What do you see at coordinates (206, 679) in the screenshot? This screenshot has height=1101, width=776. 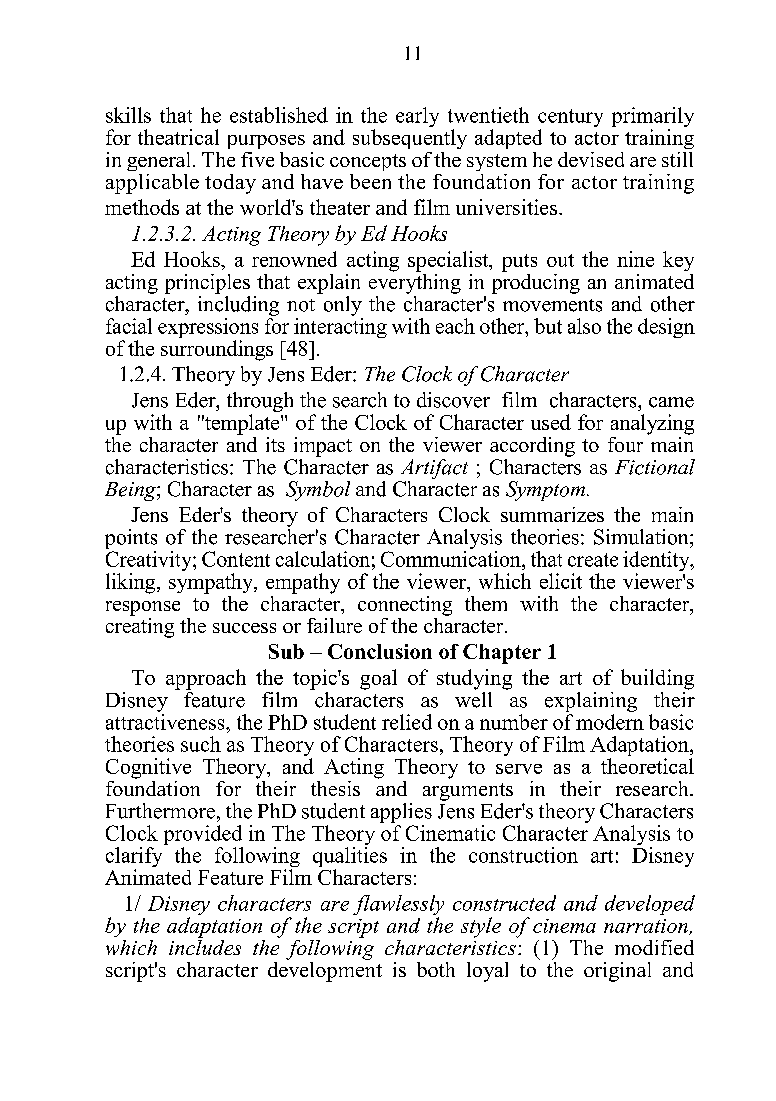 I see `approach` at bounding box center [206, 679].
